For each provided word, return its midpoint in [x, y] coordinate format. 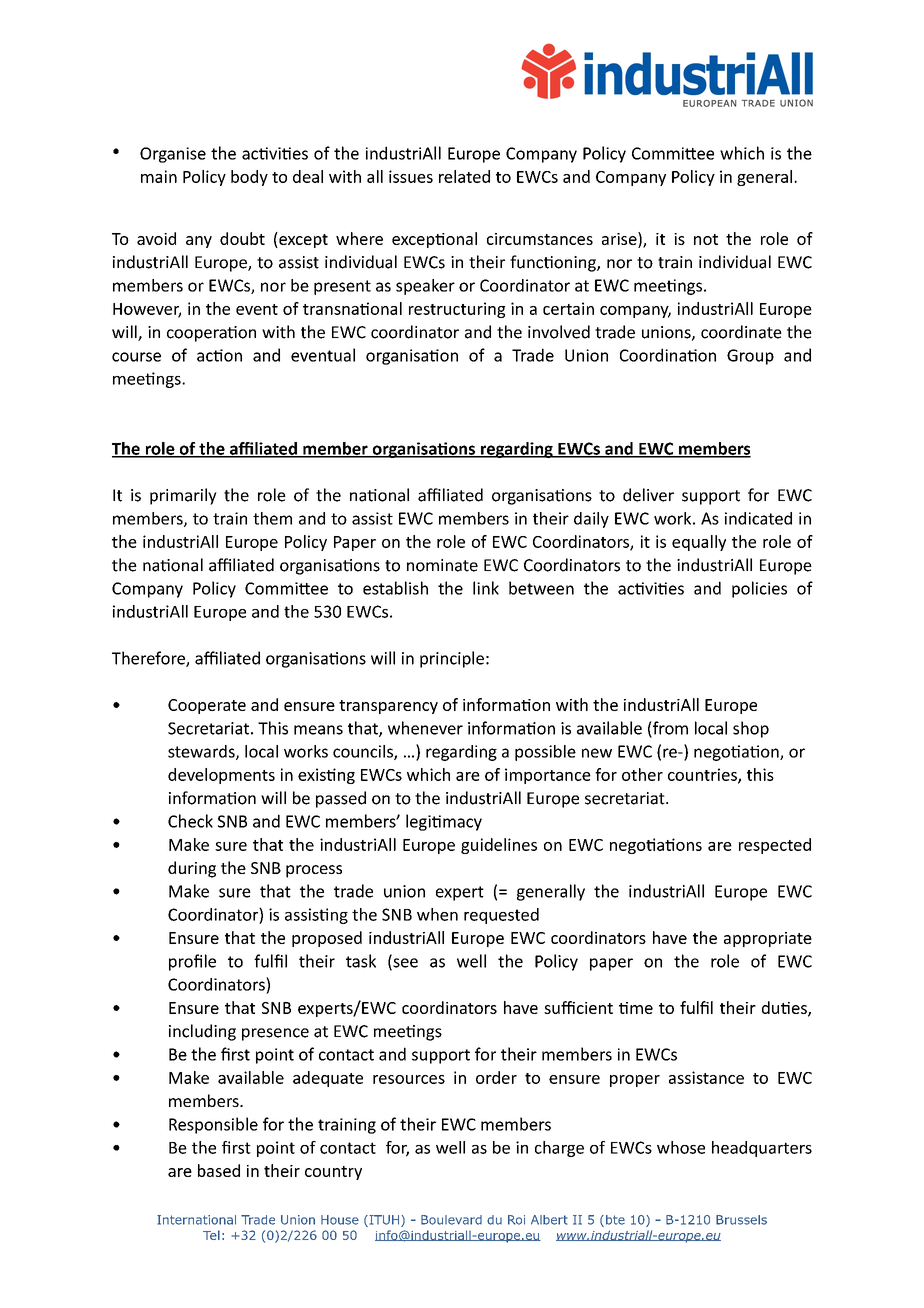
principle [452, 659]
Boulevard [451, 1220]
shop [751, 729]
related [464, 176]
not [706, 239]
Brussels [741, 1220]
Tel [211, 1235]
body [249, 178]
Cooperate [207, 706]
